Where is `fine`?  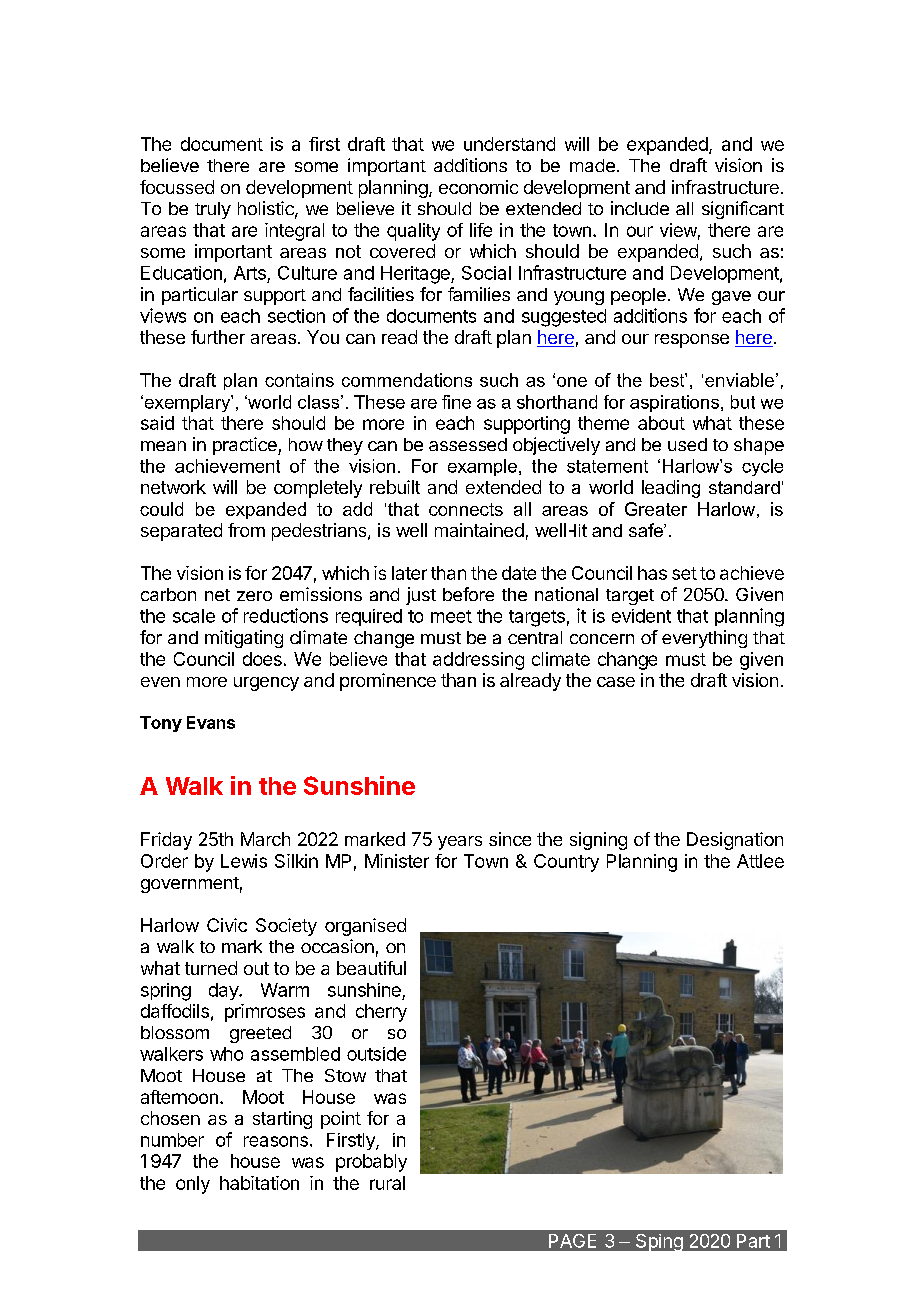
fine is located at coordinates (456, 402).
